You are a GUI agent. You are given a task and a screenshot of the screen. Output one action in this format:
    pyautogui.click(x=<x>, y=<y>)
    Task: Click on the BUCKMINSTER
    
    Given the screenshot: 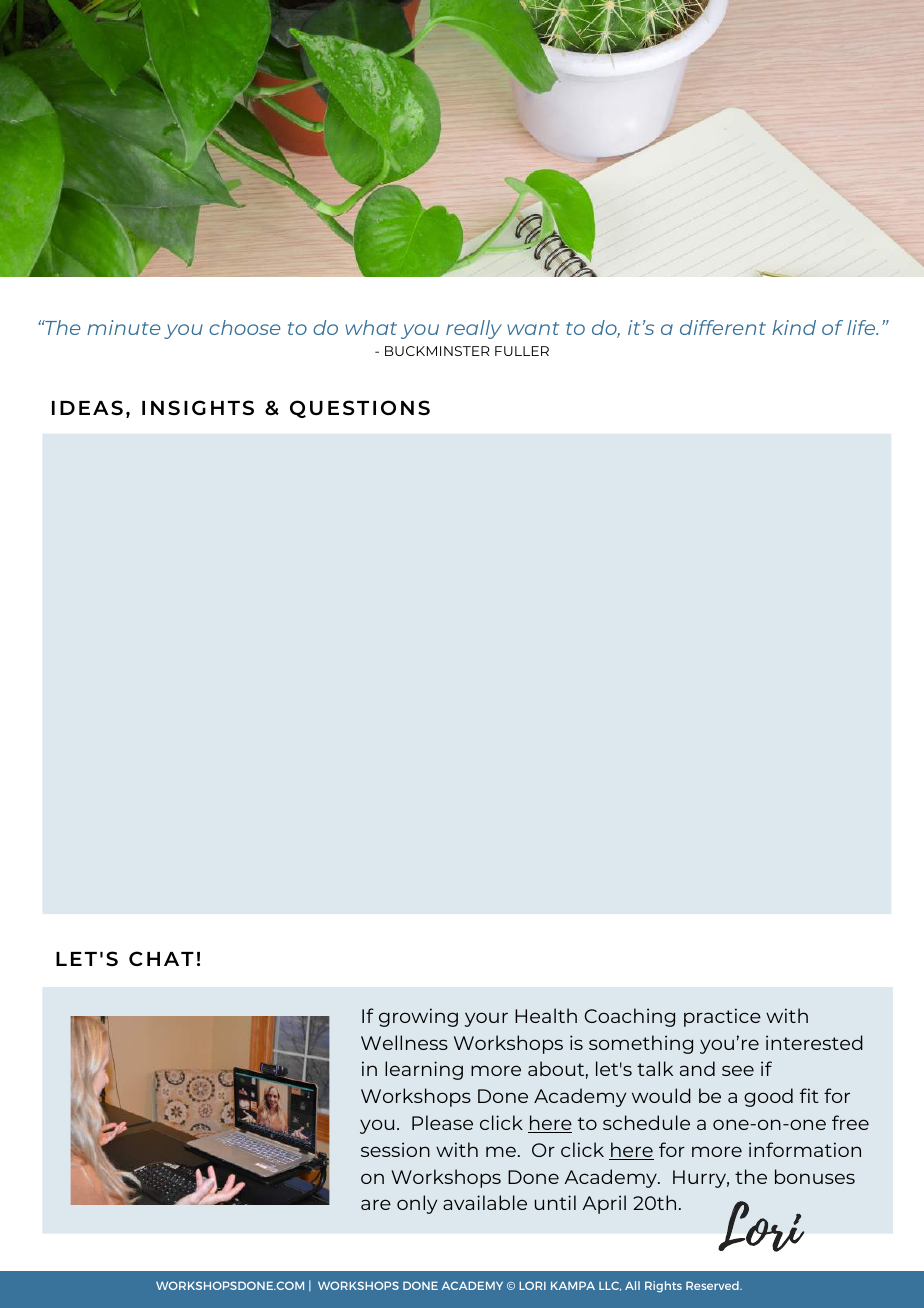 What is the action you would take?
    pyautogui.click(x=437, y=351)
